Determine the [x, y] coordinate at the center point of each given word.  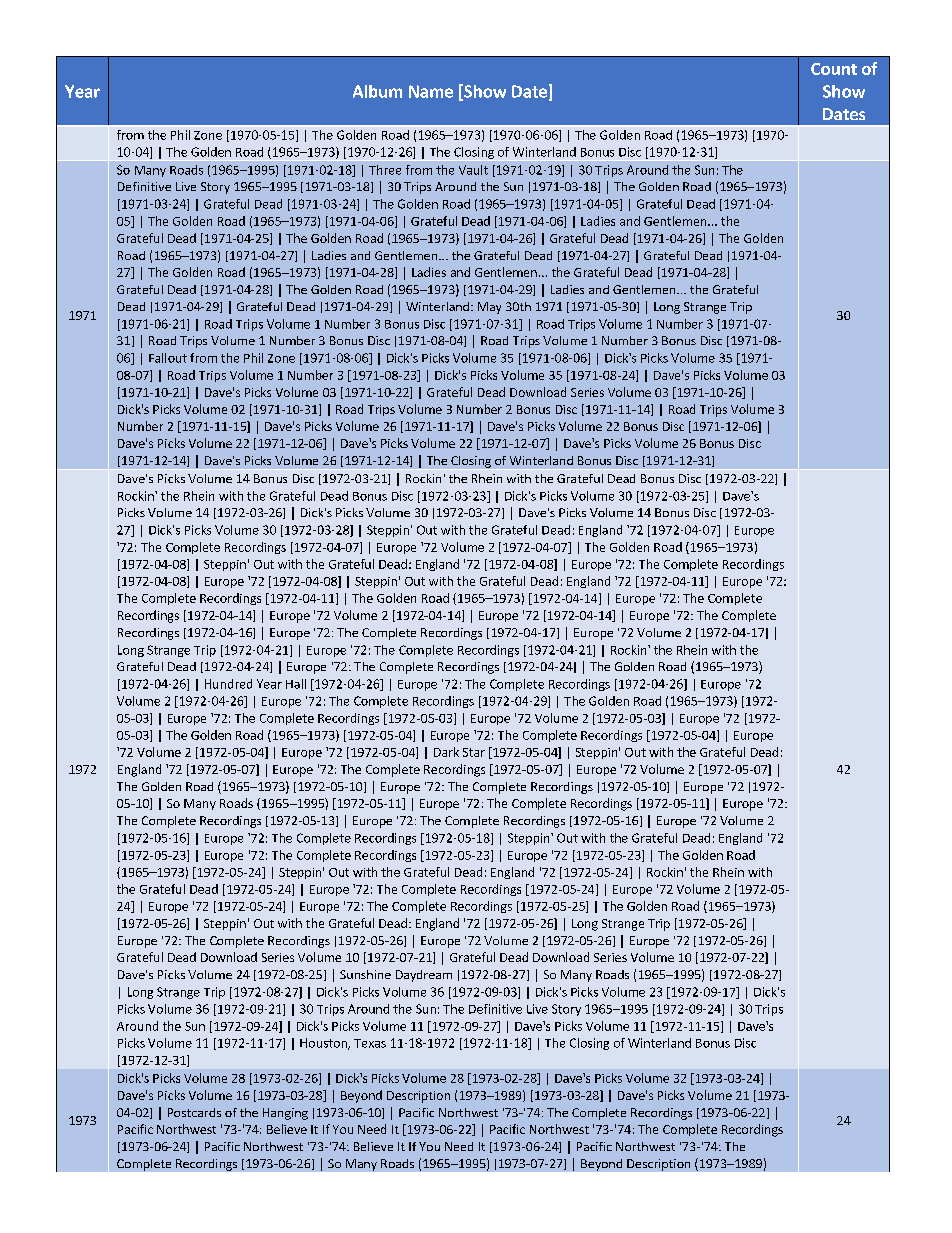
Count [834, 69]
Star [474, 752]
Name [431, 91]
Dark [446, 752]
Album [377, 91]
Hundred [228, 684]
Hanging [285, 1114]
